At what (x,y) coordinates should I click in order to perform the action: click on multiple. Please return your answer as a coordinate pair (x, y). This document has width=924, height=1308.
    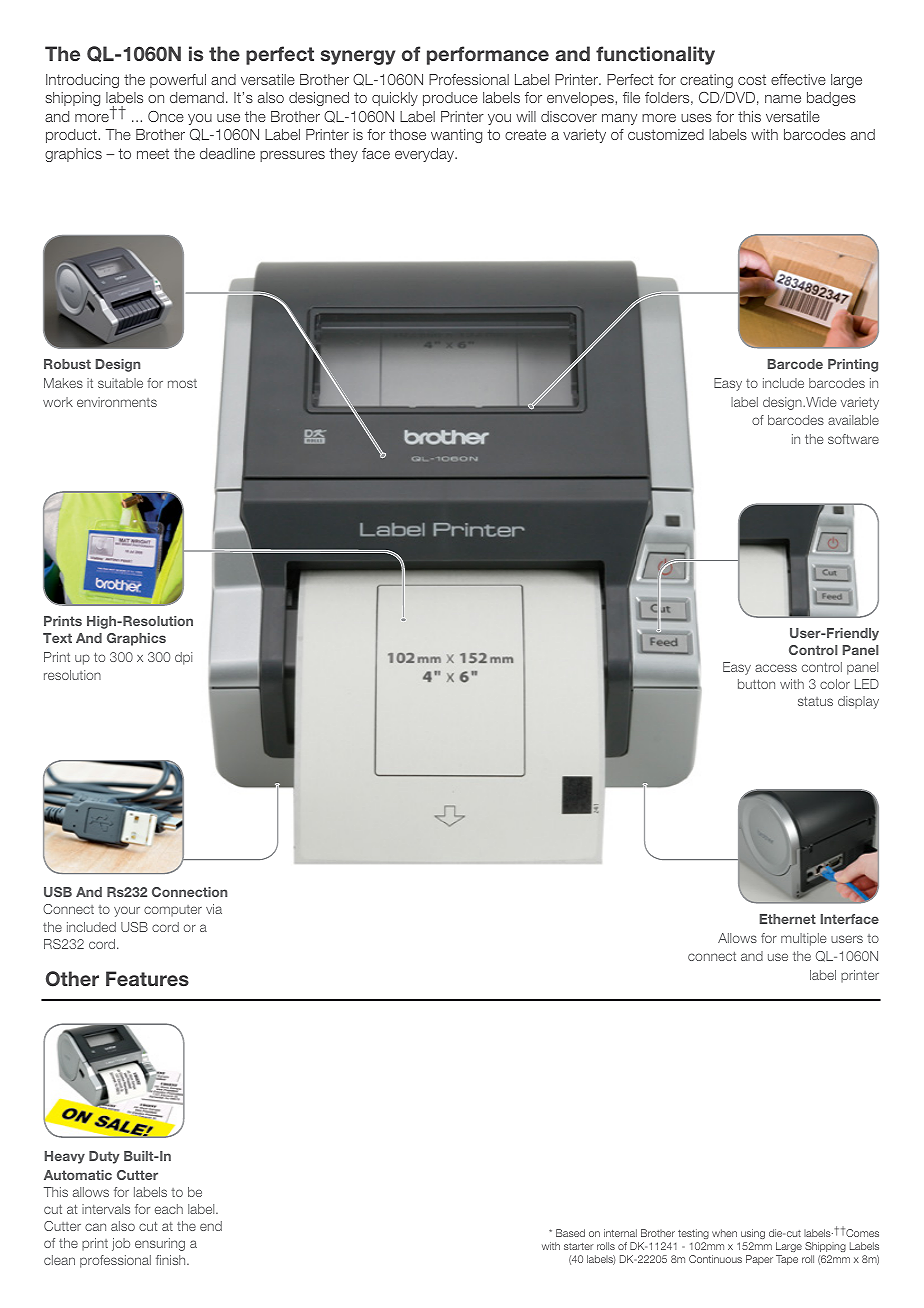
    Looking at the image, I should click on (804, 939).
